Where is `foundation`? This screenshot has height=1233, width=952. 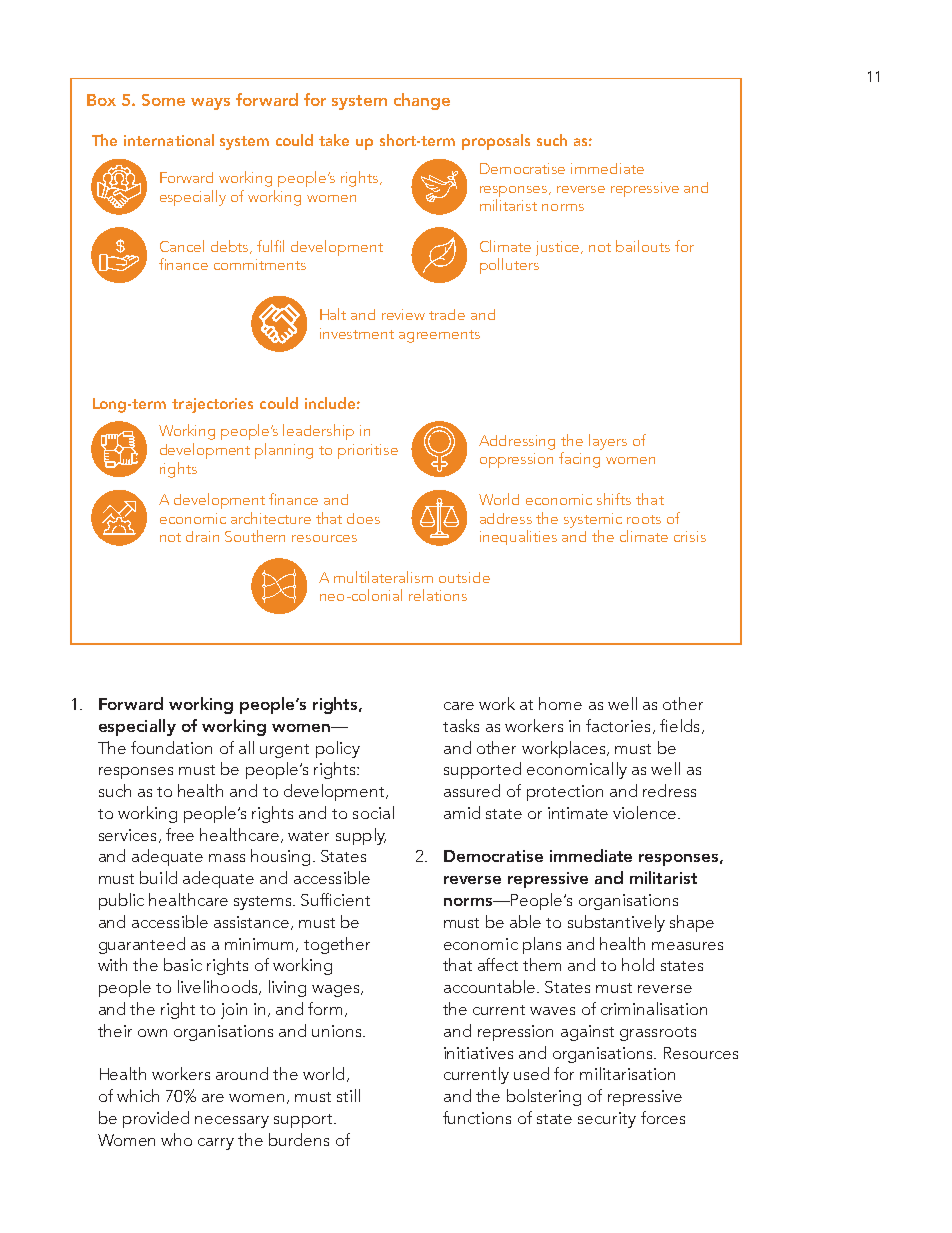 foundation is located at coordinates (171, 747).
